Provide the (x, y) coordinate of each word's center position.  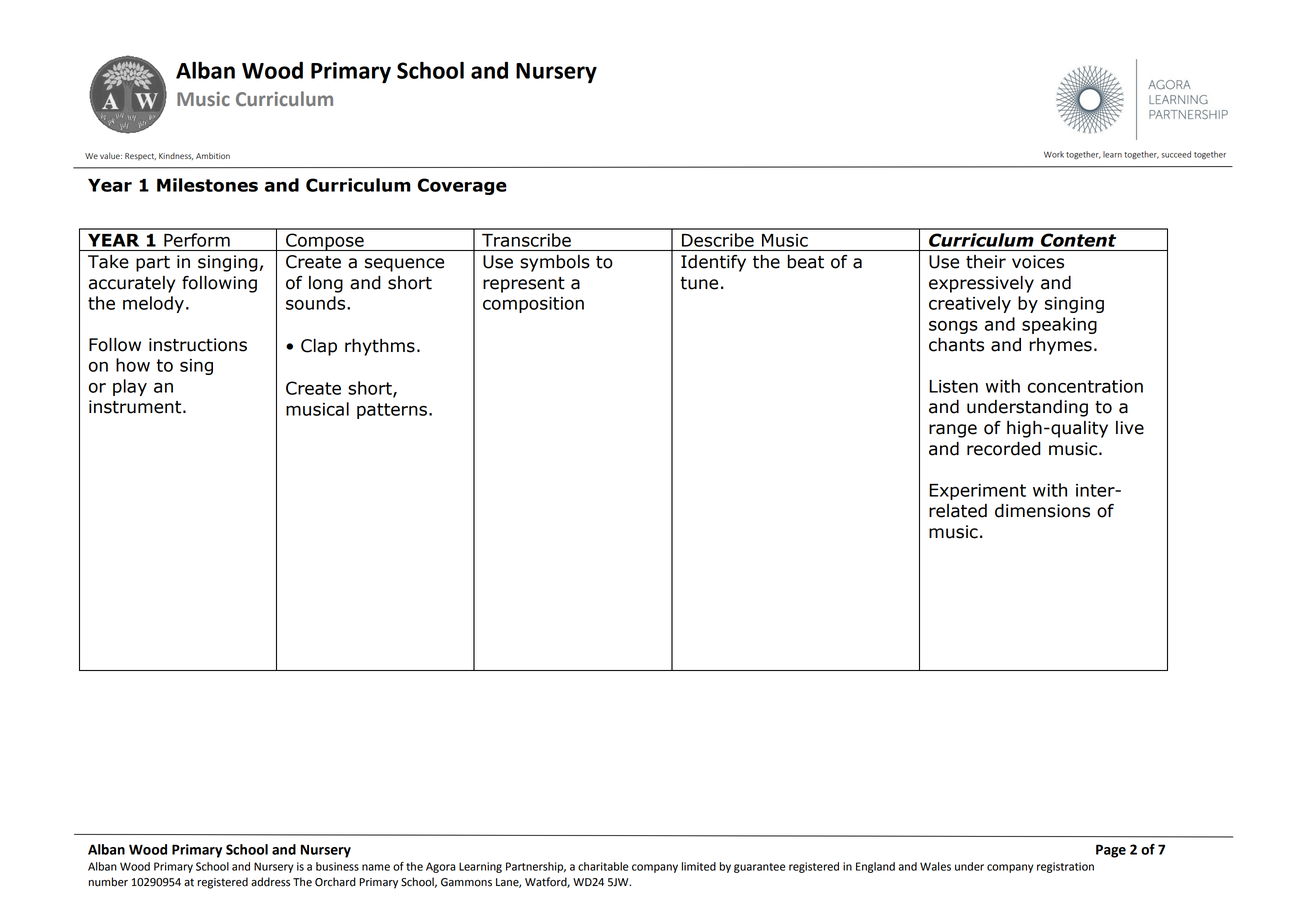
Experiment (977, 492)
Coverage (462, 186)
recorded (1004, 449)
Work (1054, 154)
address (270, 882)
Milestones (207, 185)
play (130, 387)
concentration (1085, 386)
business (337, 866)
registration (1065, 867)
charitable (603, 866)
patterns (392, 411)
